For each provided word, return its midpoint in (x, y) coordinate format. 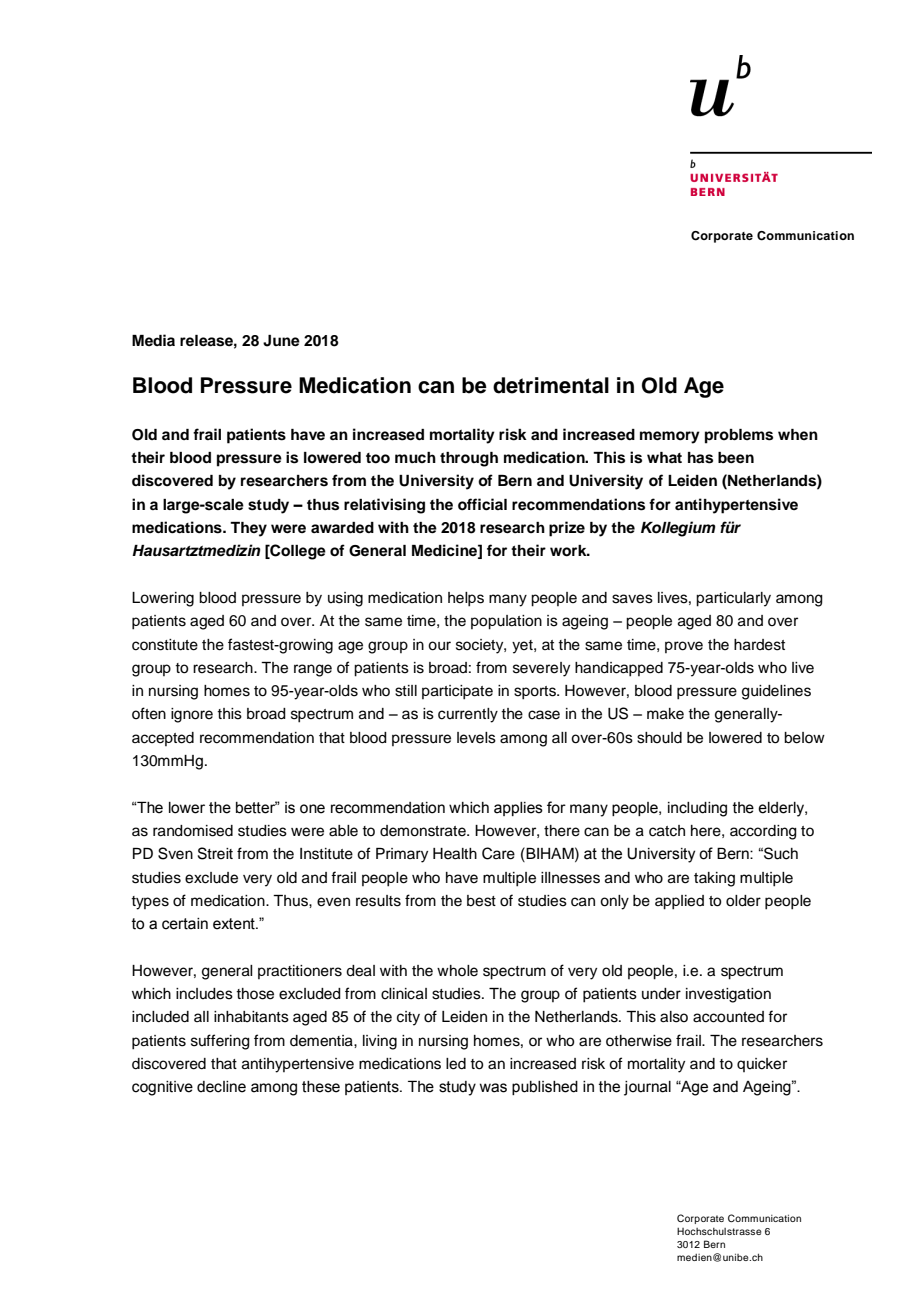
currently (468, 715)
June (281, 341)
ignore (192, 715)
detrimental (551, 385)
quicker (762, 1065)
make (665, 714)
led (456, 1064)
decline (221, 1087)
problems (739, 436)
